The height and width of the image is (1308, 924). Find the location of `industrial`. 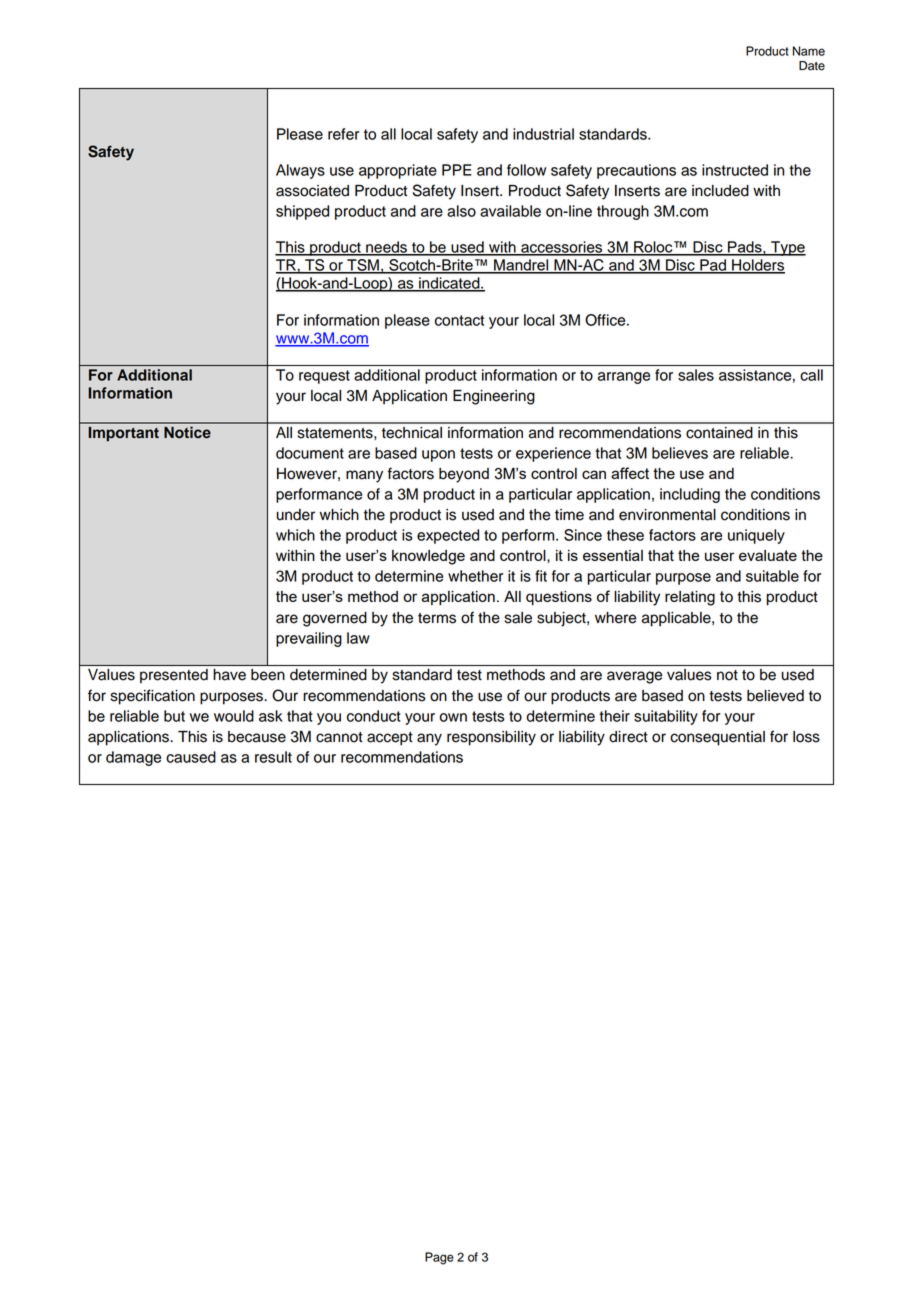

industrial is located at coordinates (543, 134).
